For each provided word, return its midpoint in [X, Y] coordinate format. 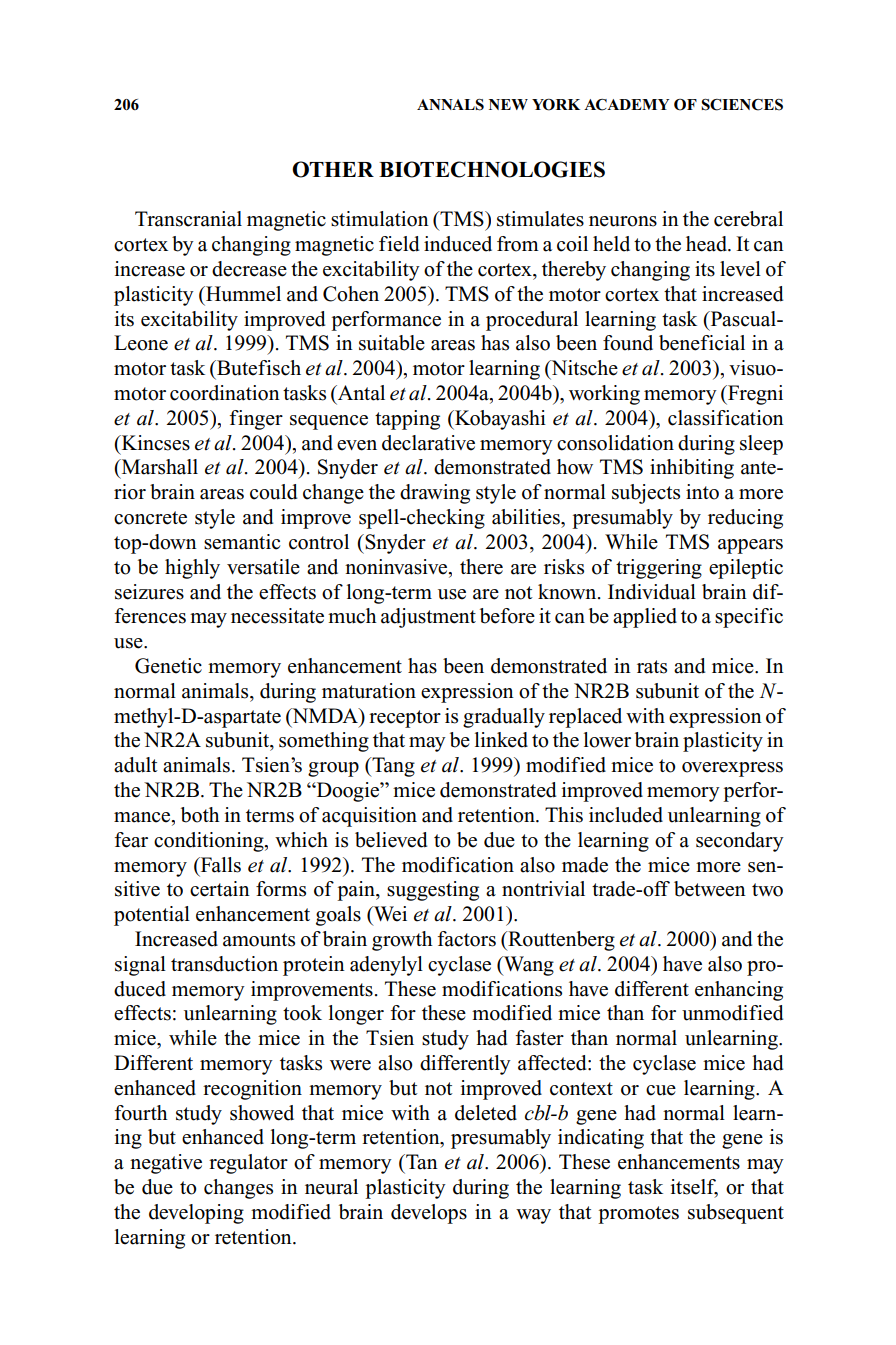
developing [196, 1214]
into [702, 492]
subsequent [736, 1214]
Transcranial [188, 219]
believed [391, 840]
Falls [220, 865]
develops [429, 1214]
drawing [435, 494]
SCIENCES [742, 105]
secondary [740, 842]
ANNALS [450, 105]
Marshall [158, 467]
